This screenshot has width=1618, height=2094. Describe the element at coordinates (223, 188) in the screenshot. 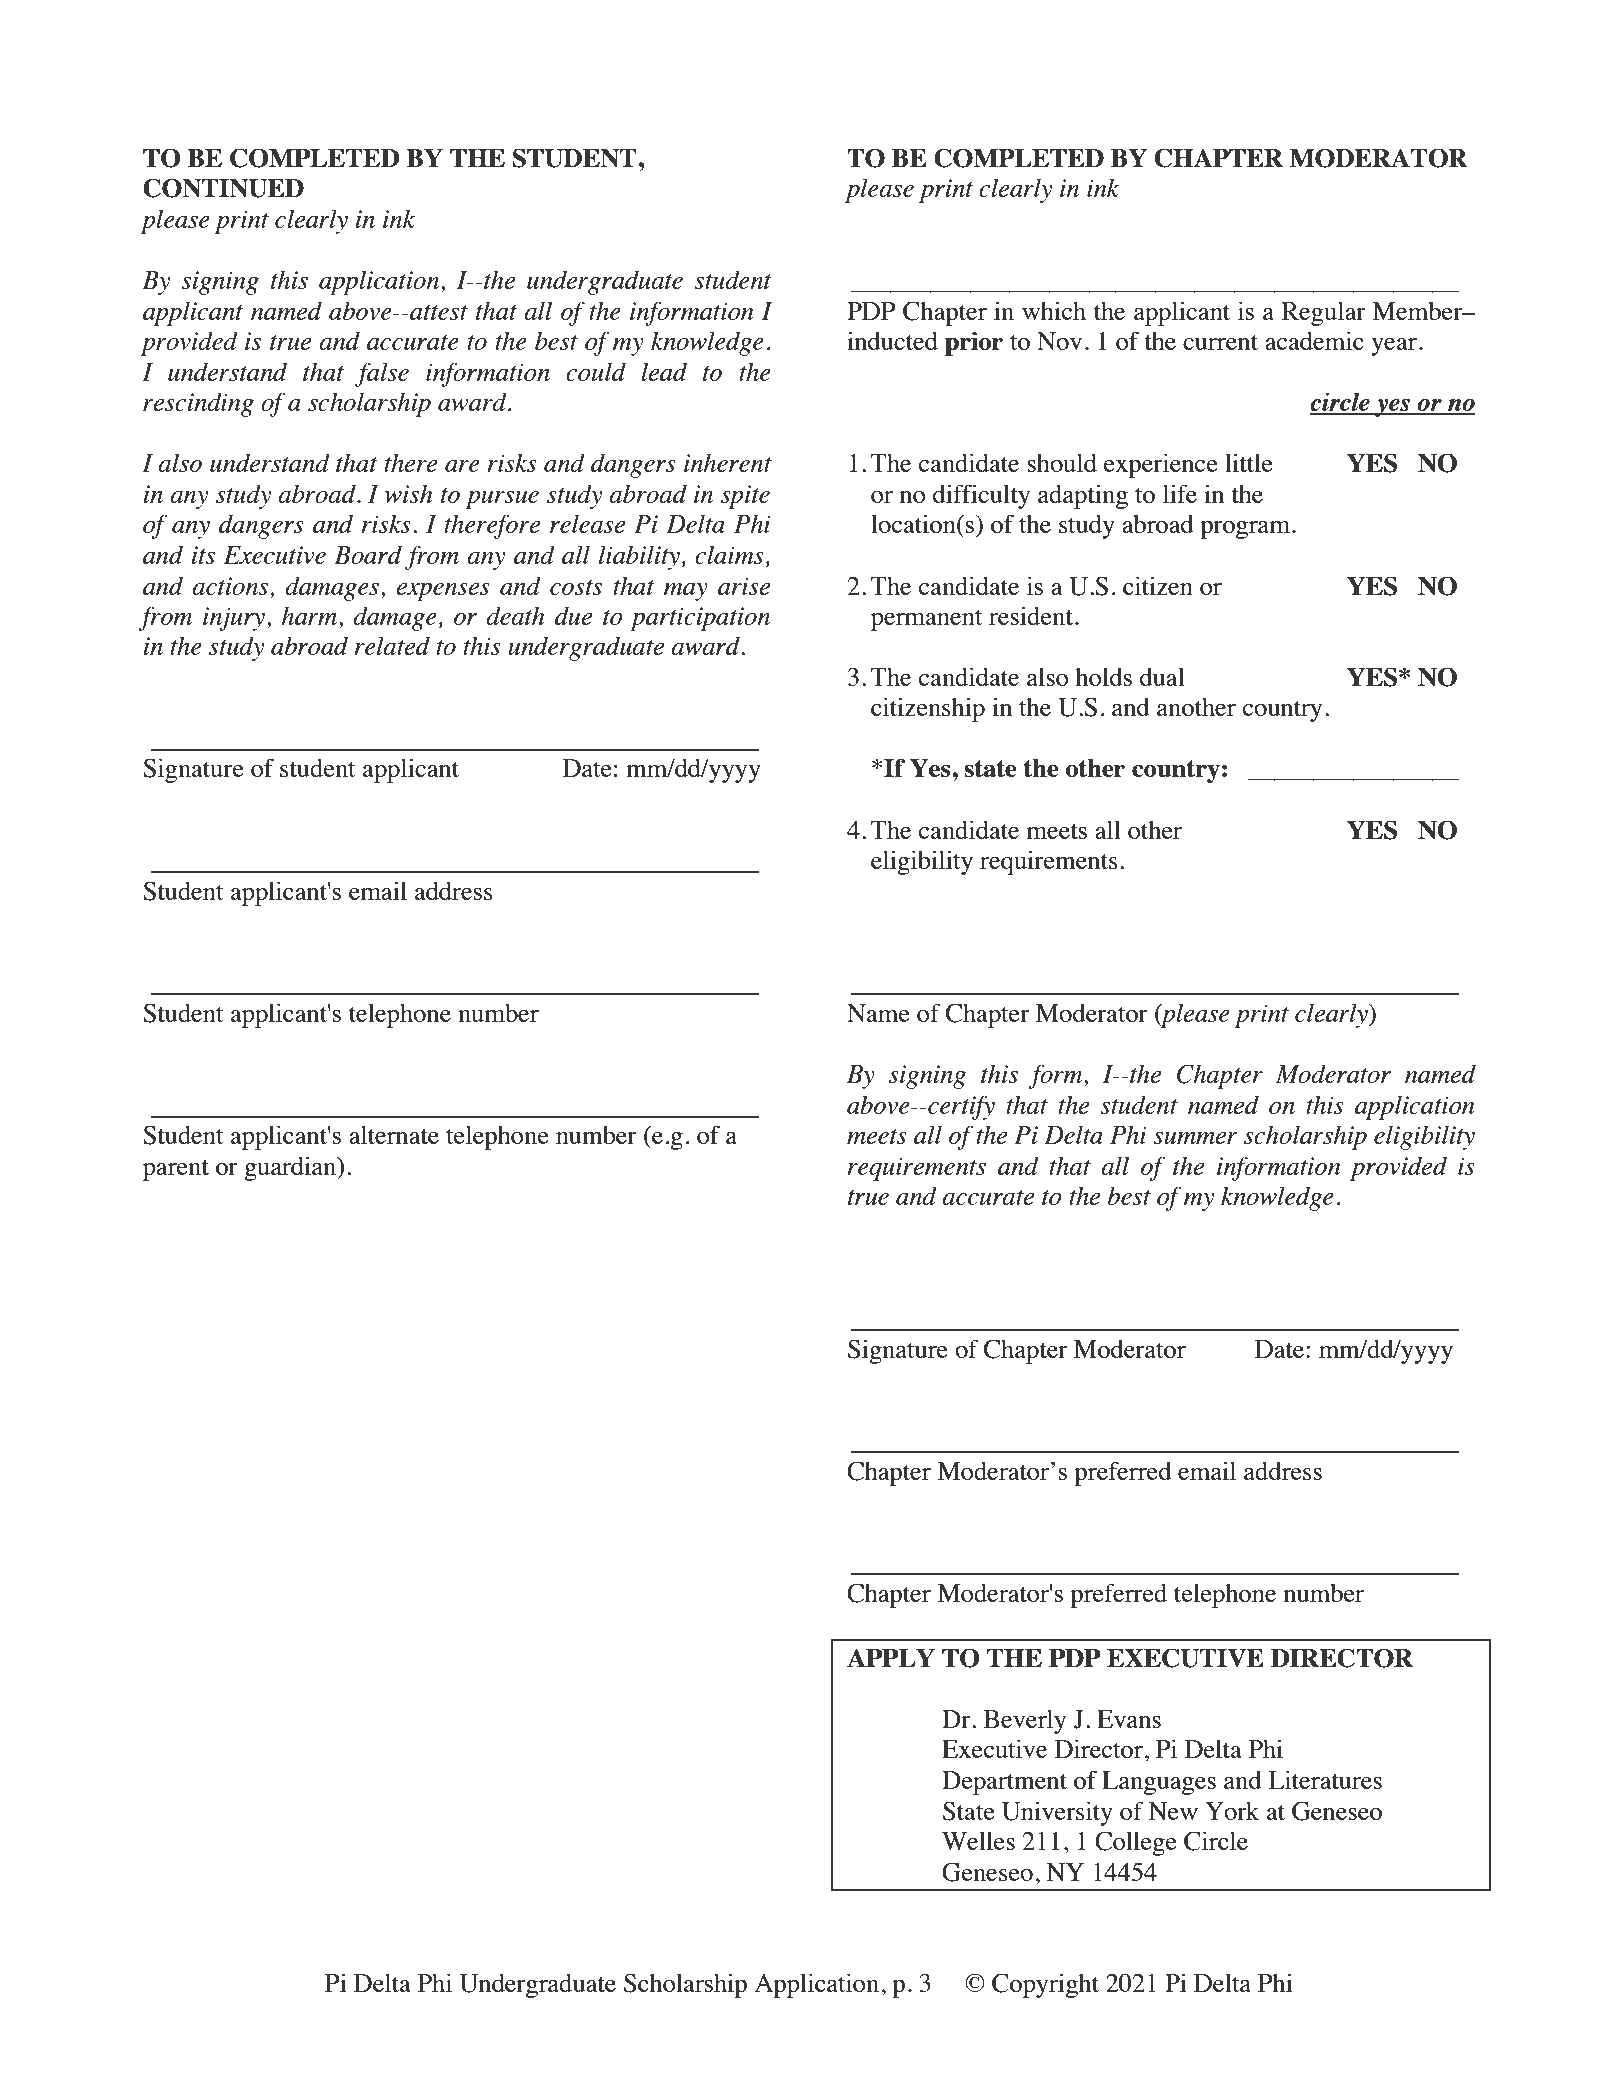

I see `CONTINUED` at that location.
